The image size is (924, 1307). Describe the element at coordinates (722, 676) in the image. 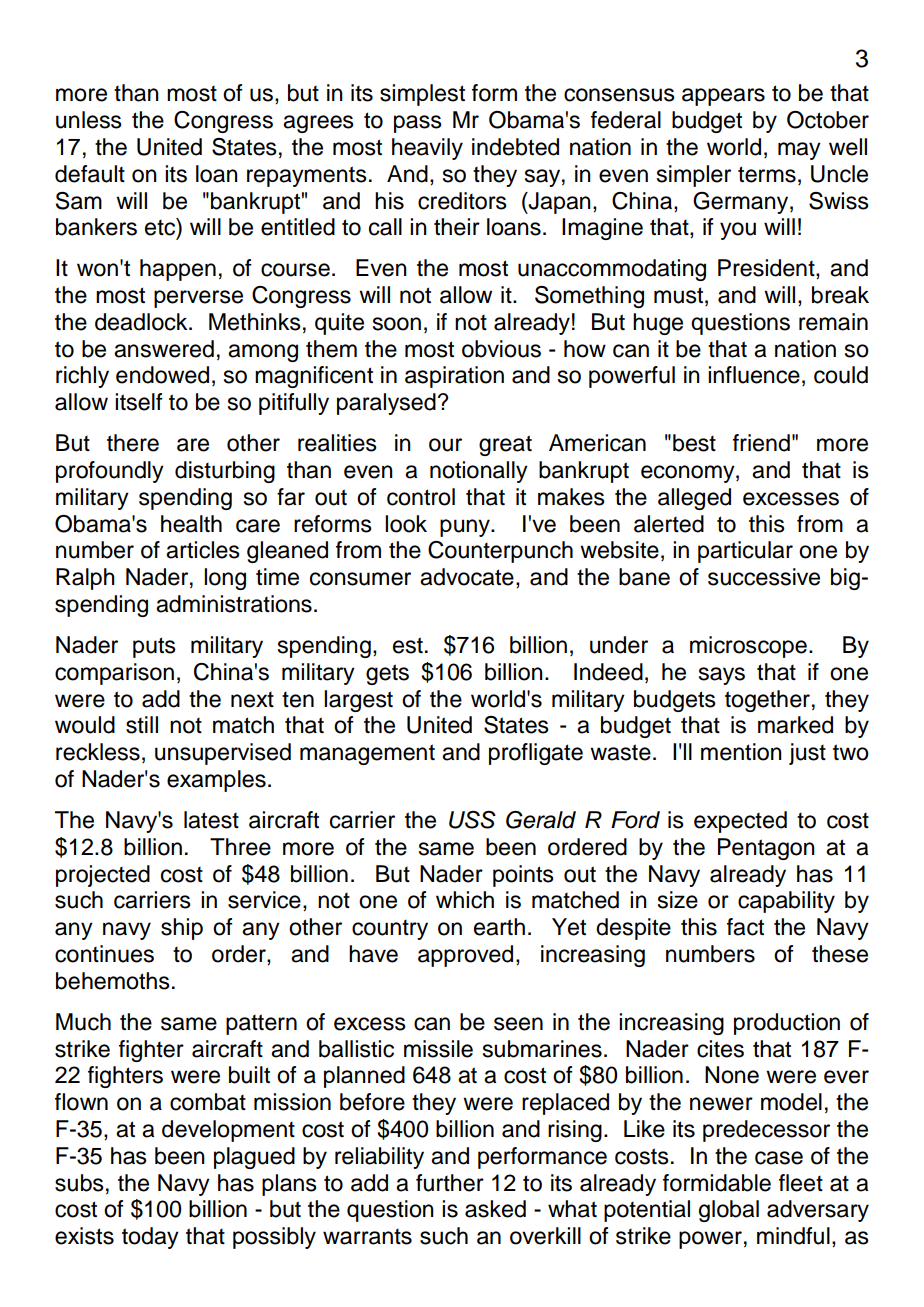

I see `says` at that location.
